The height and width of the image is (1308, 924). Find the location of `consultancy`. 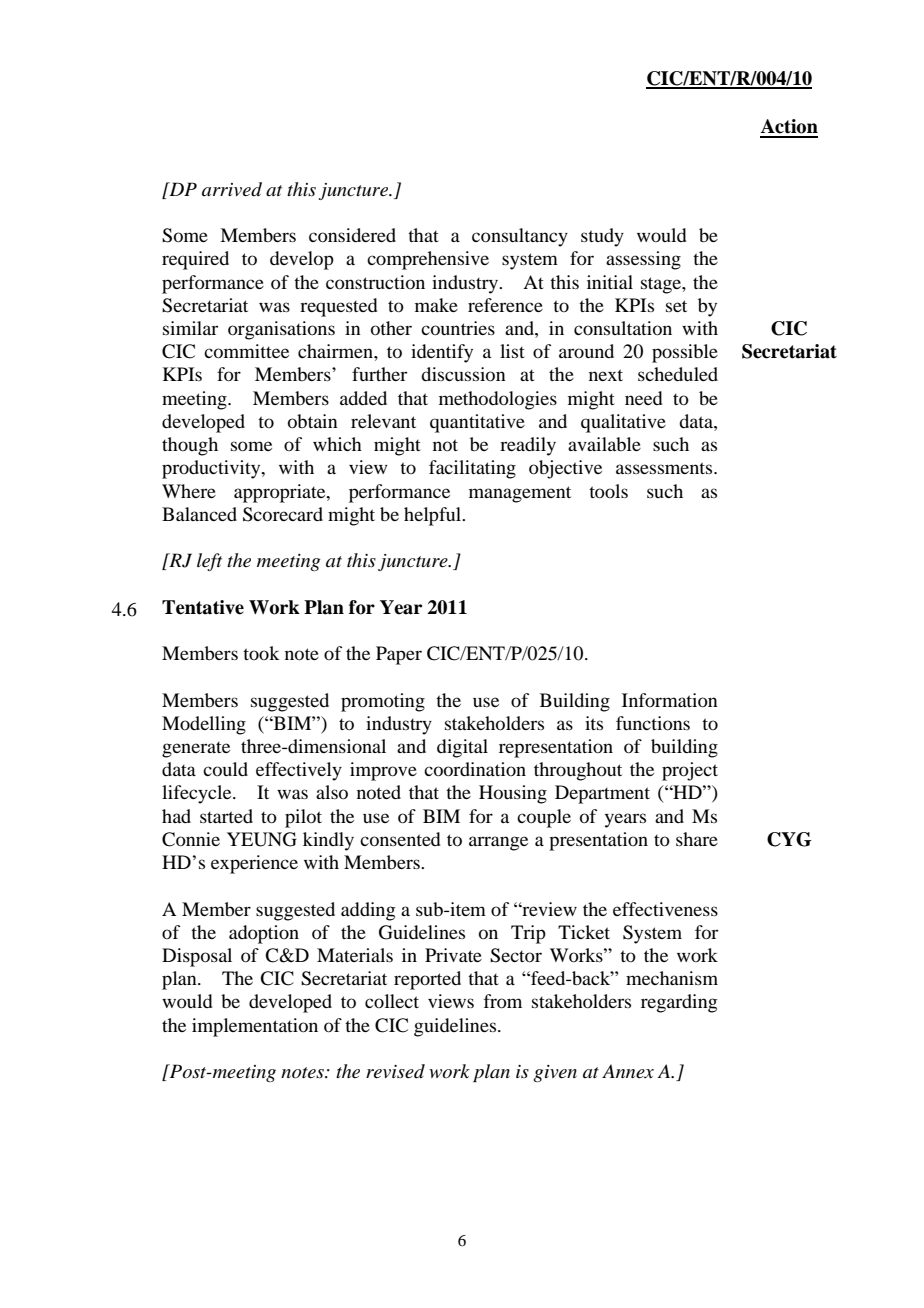

consultancy is located at coordinates (520, 237).
